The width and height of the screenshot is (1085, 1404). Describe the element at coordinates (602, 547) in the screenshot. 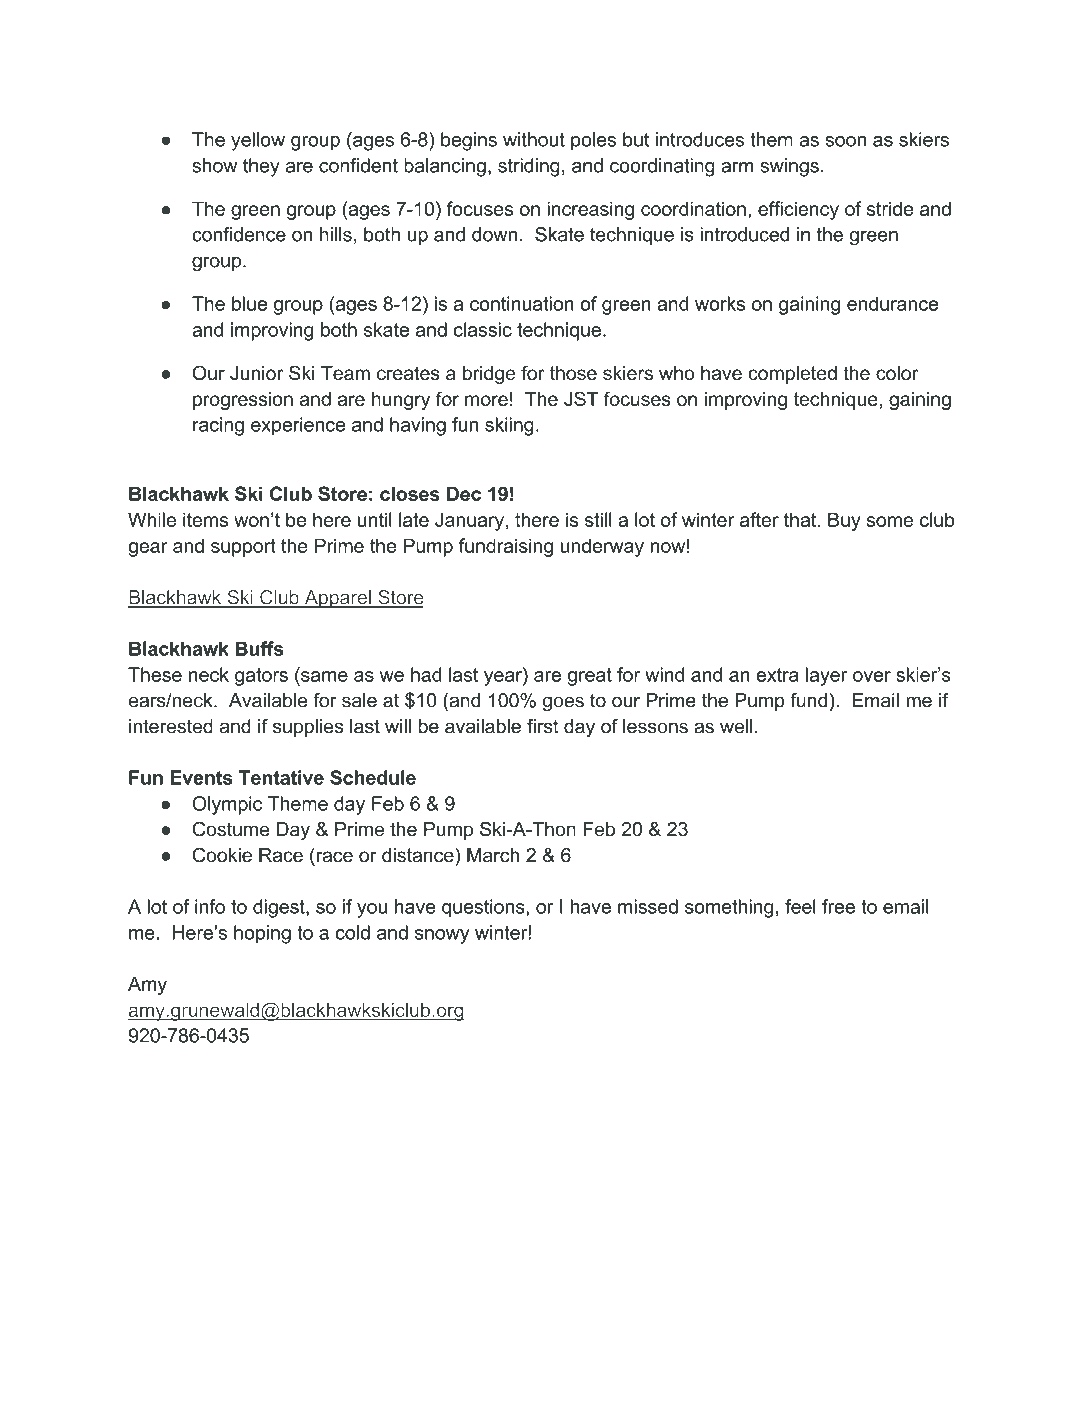

I see `underway` at that location.
